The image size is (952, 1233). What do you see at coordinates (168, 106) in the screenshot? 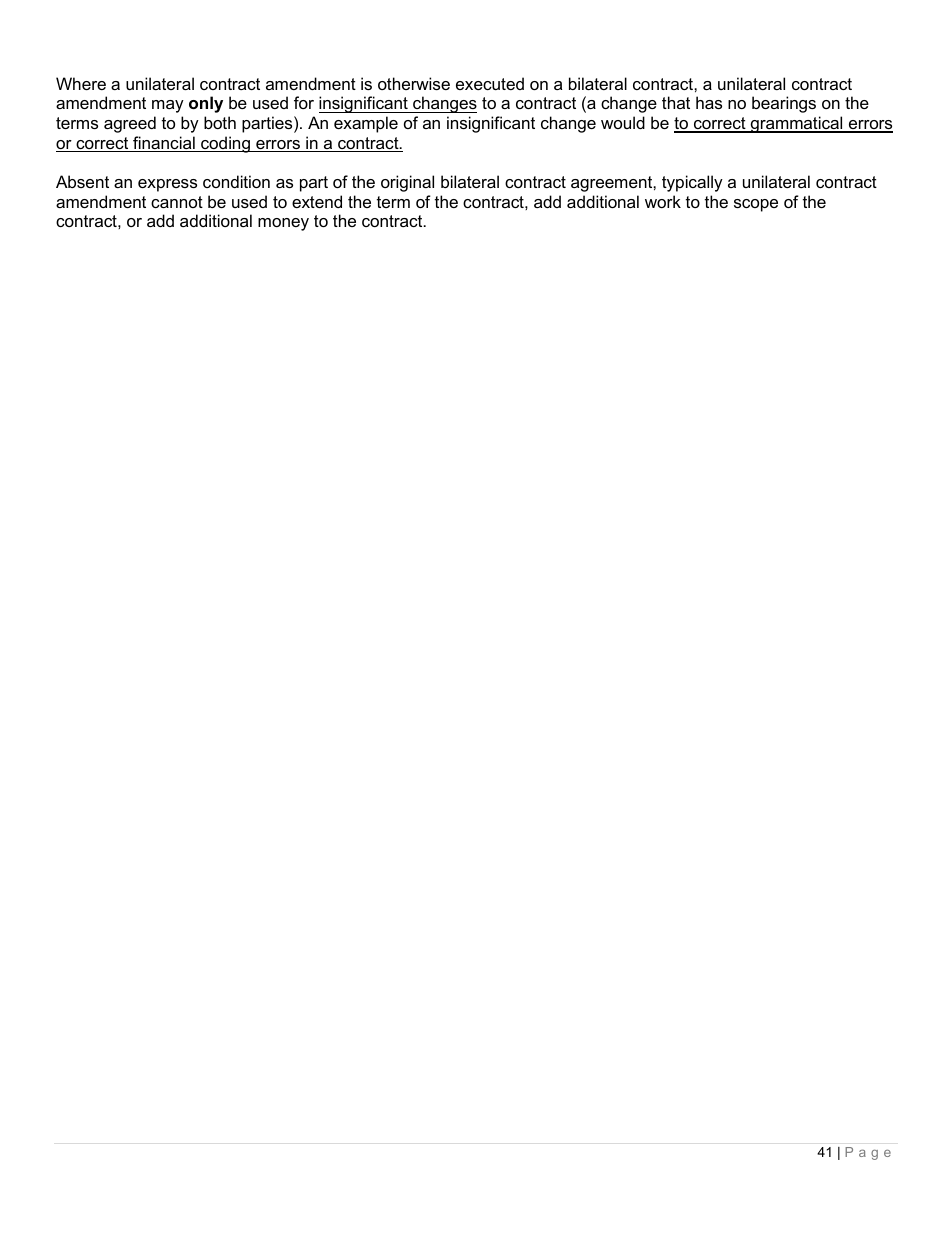
I see `may` at bounding box center [168, 106].
